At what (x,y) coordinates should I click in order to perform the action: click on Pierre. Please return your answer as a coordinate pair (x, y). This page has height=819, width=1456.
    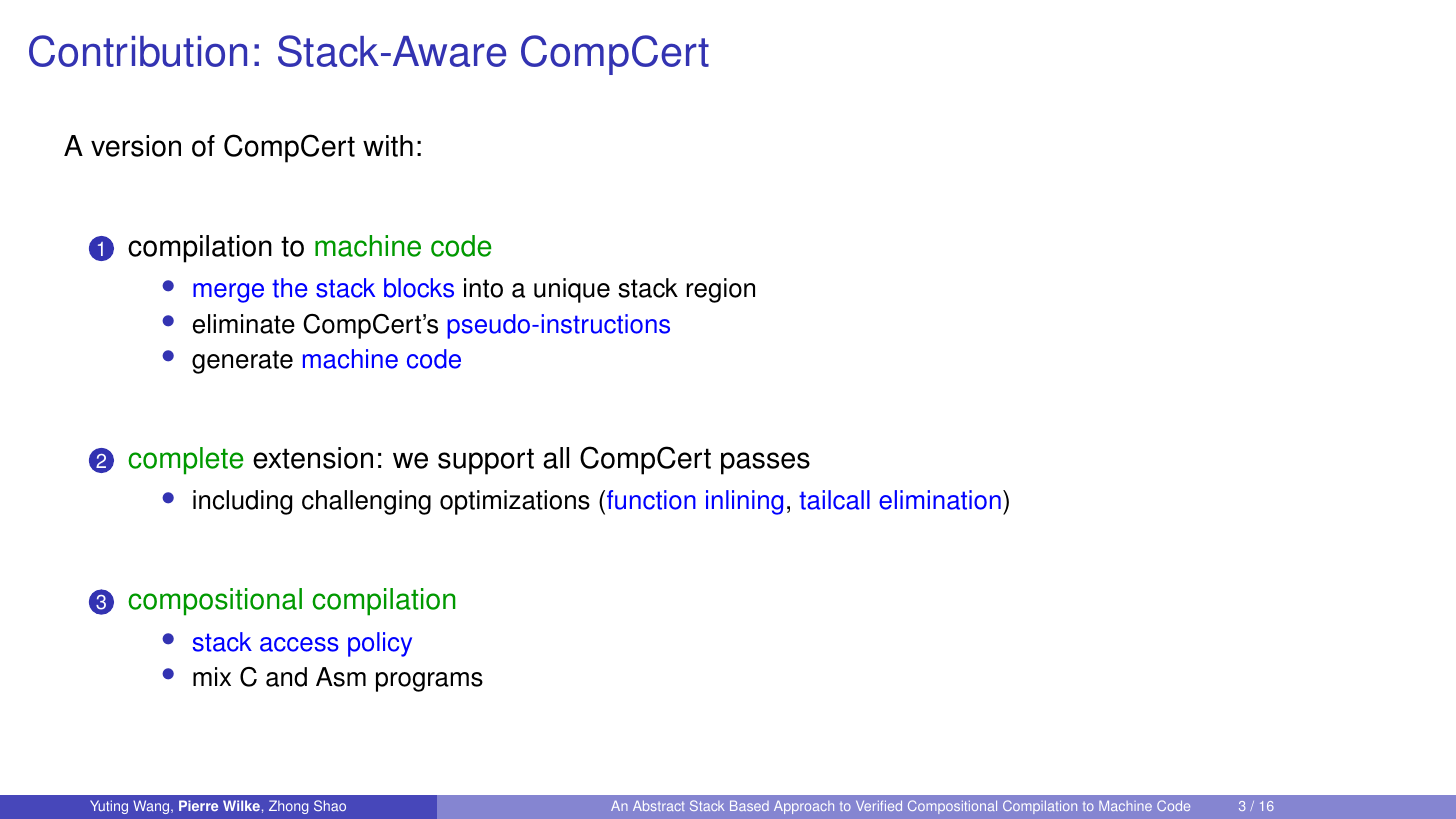
    Looking at the image, I should click on (198, 805).
